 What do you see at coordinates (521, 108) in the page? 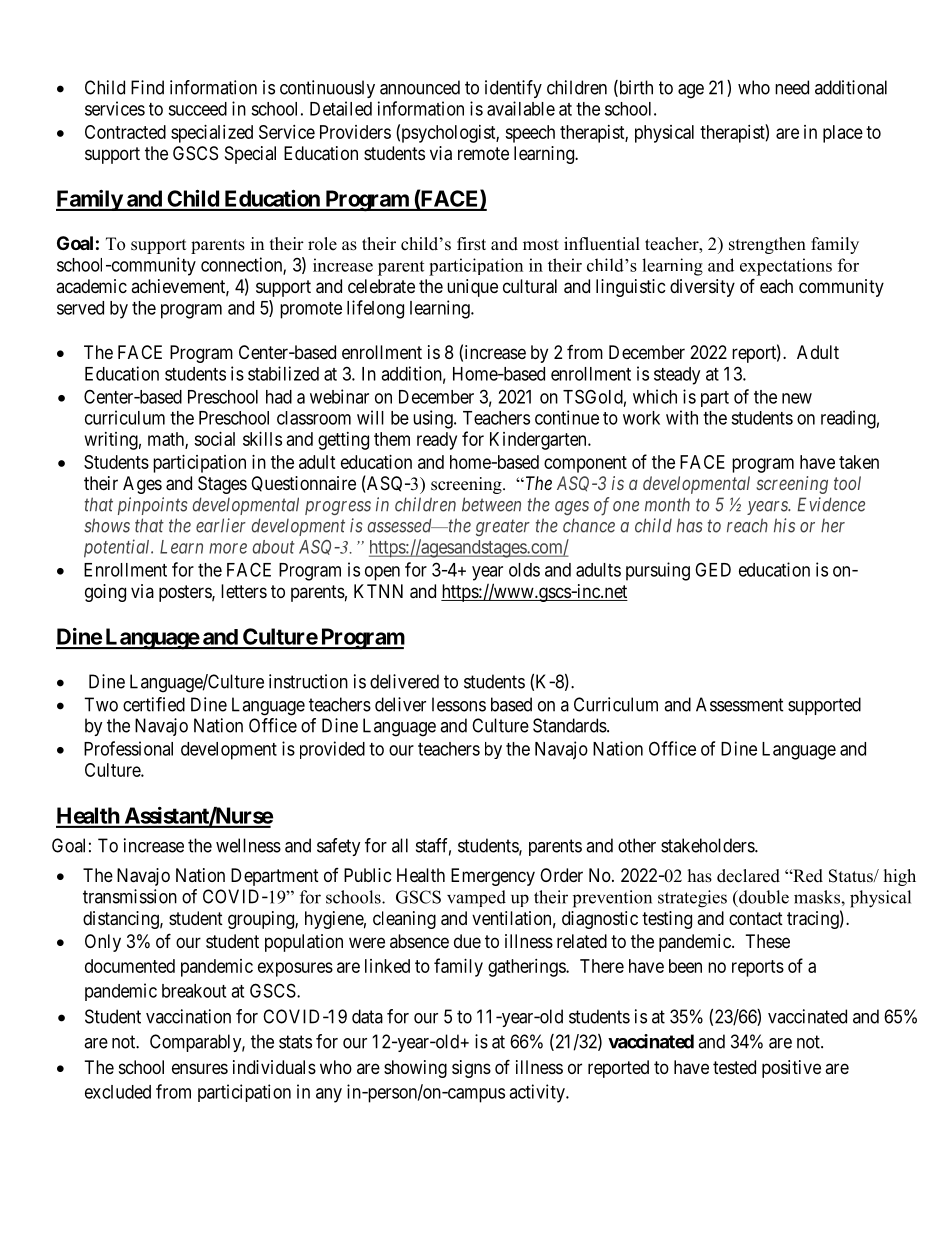
I see `available` at bounding box center [521, 108].
